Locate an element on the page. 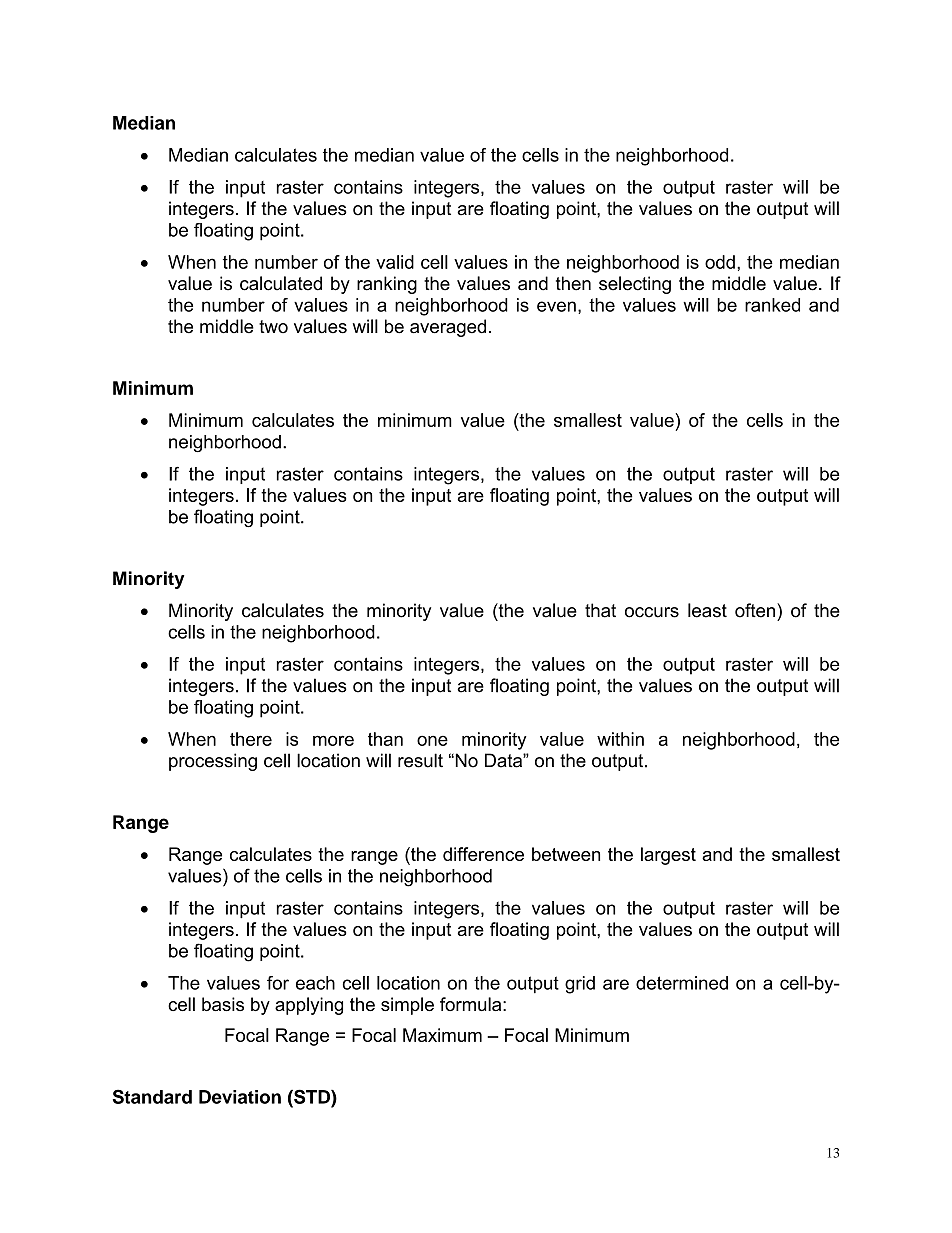 This page has width=952, height=1233. Maximum is located at coordinates (442, 1035).
